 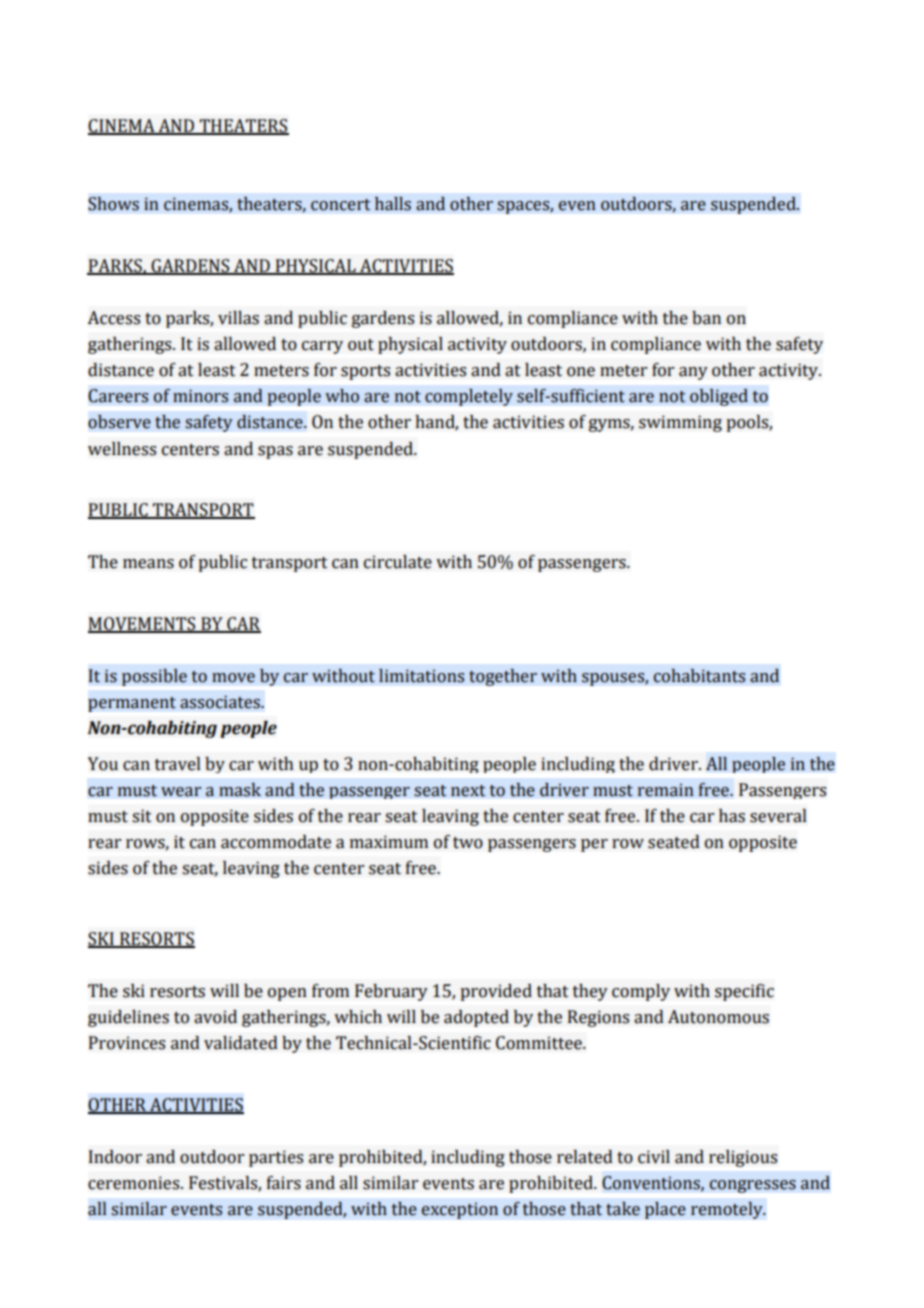 What do you see at coordinates (393, 204) in the screenshot?
I see `halls` at bounding box center [393, 204].
